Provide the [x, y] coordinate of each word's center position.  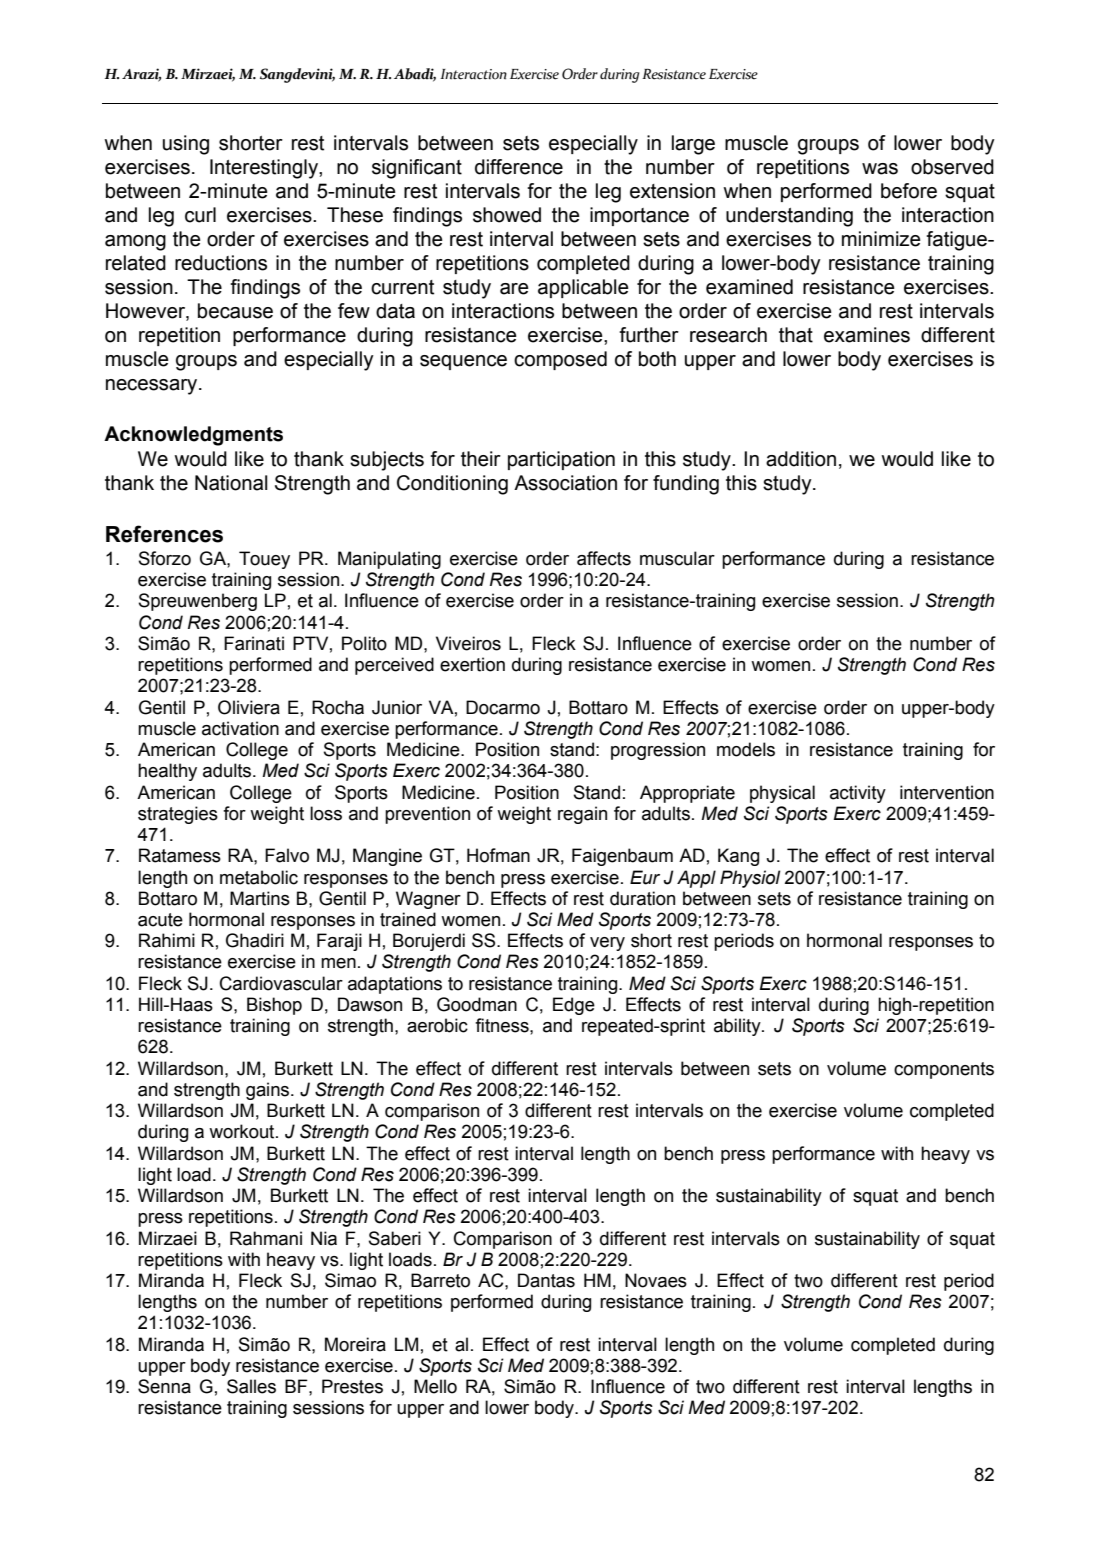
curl [200, 215]
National [231, 483]
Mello [435, 1386]
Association [565, 483]
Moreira [355, 1344]
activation [240, 728]
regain [582, 815]
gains [269, 1091]
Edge [574, 1006]
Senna [164, 1386]
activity [858, 794]
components [944, 1070]
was [880, 169]
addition [801, 459]
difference [519, 167]
